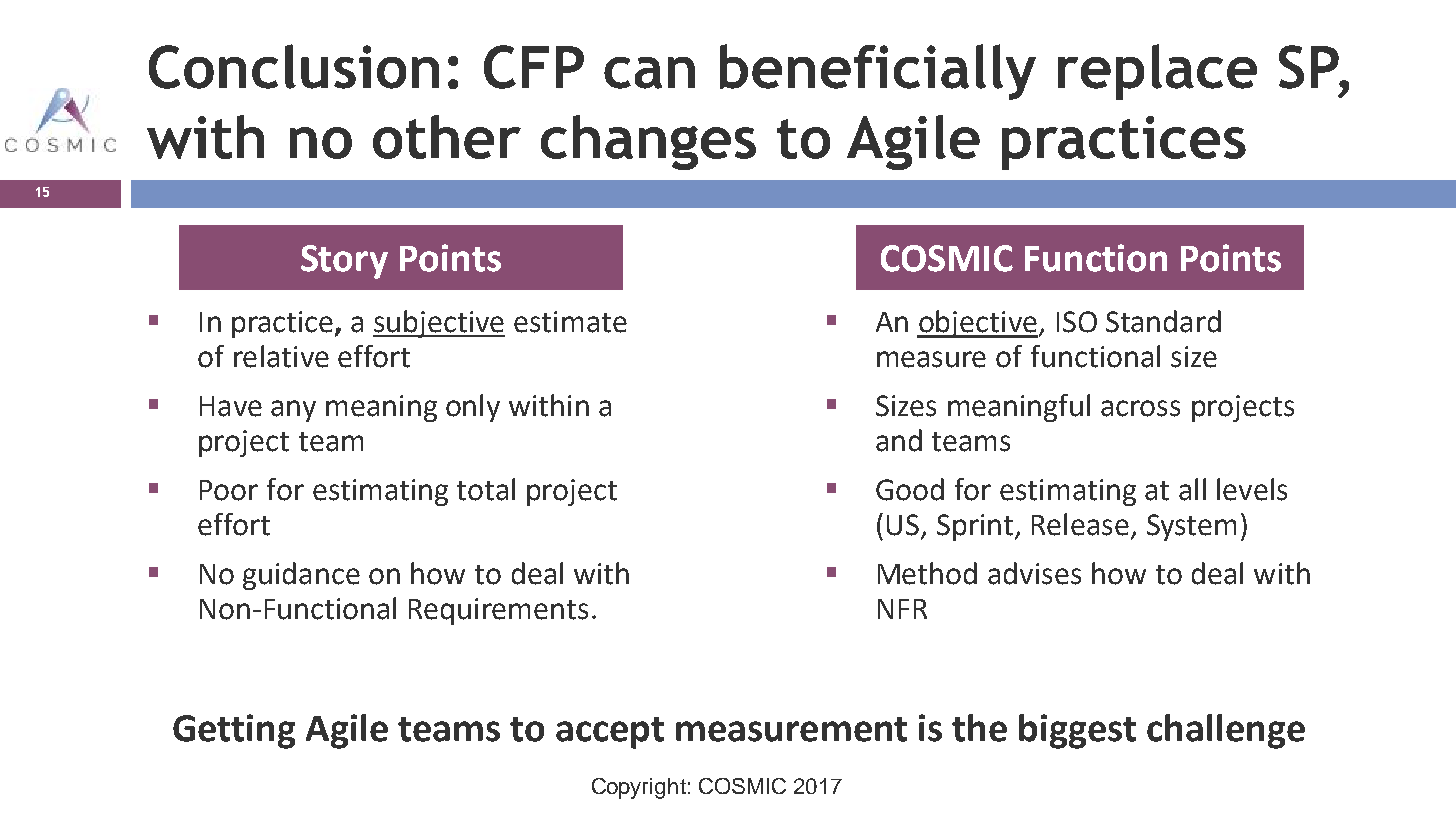  Describe the element at coordinates (639, 788) in the screenshot. I see `Copyright` at that location.
